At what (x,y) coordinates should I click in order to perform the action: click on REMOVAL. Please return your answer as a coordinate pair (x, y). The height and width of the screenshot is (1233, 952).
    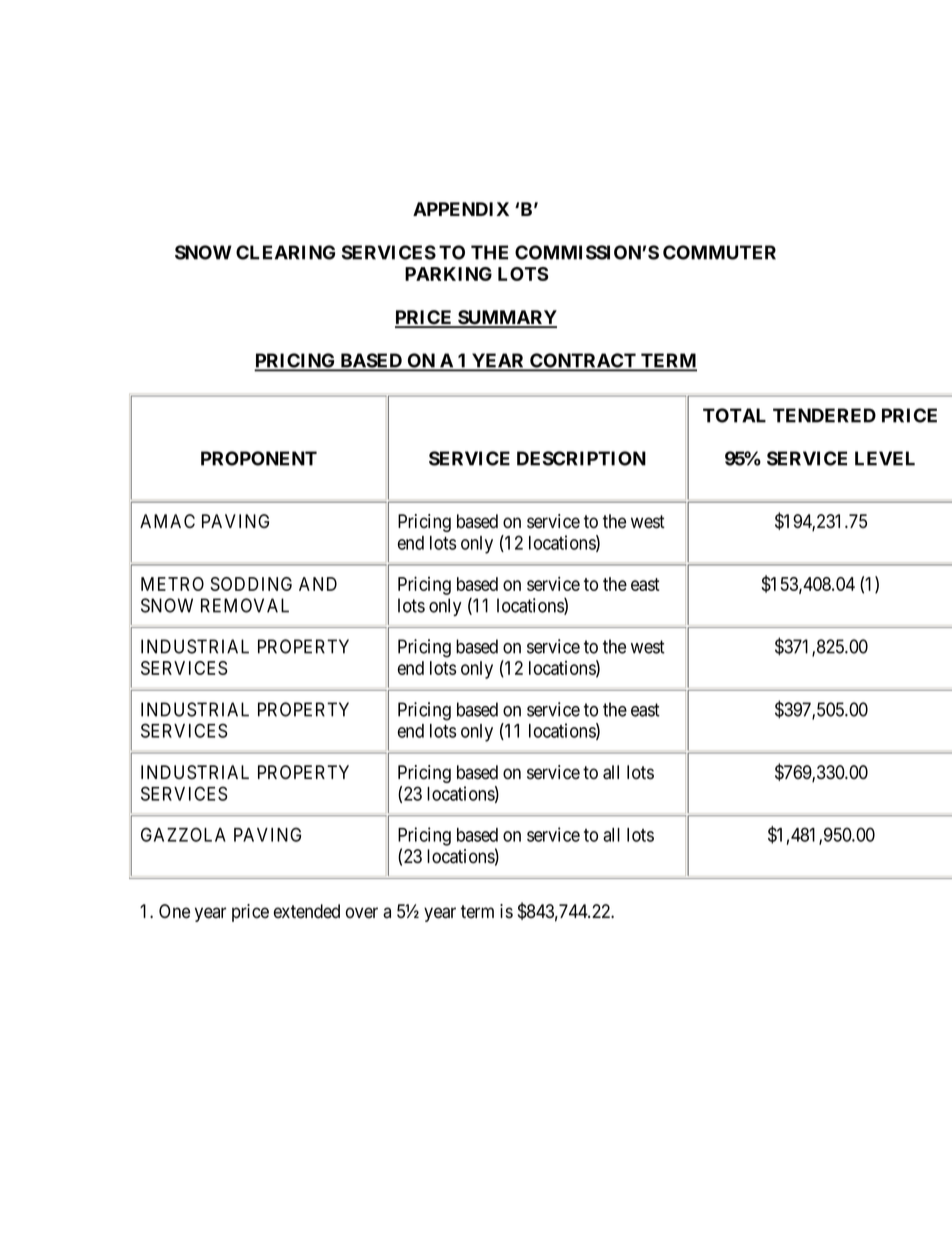
    Looking at the image, I should click on (245, 605).
